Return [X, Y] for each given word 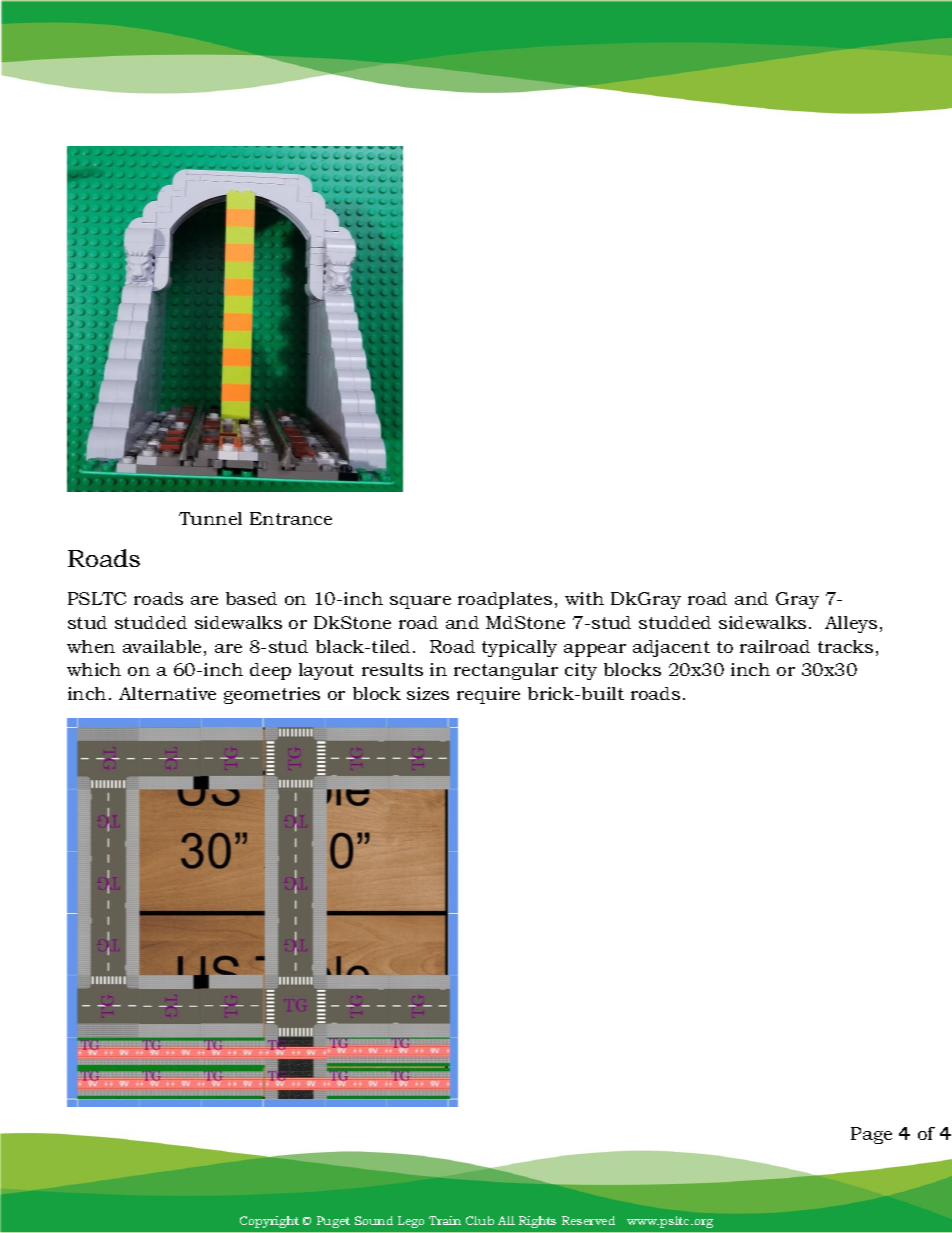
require [488, 695]
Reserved [588, 1220]
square [420, 602]
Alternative [167, 693]
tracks [845, 646]
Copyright [269, 1222]
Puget [333, 1222]
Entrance [291, 518]
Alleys [851, 624]
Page [871, 1135]
